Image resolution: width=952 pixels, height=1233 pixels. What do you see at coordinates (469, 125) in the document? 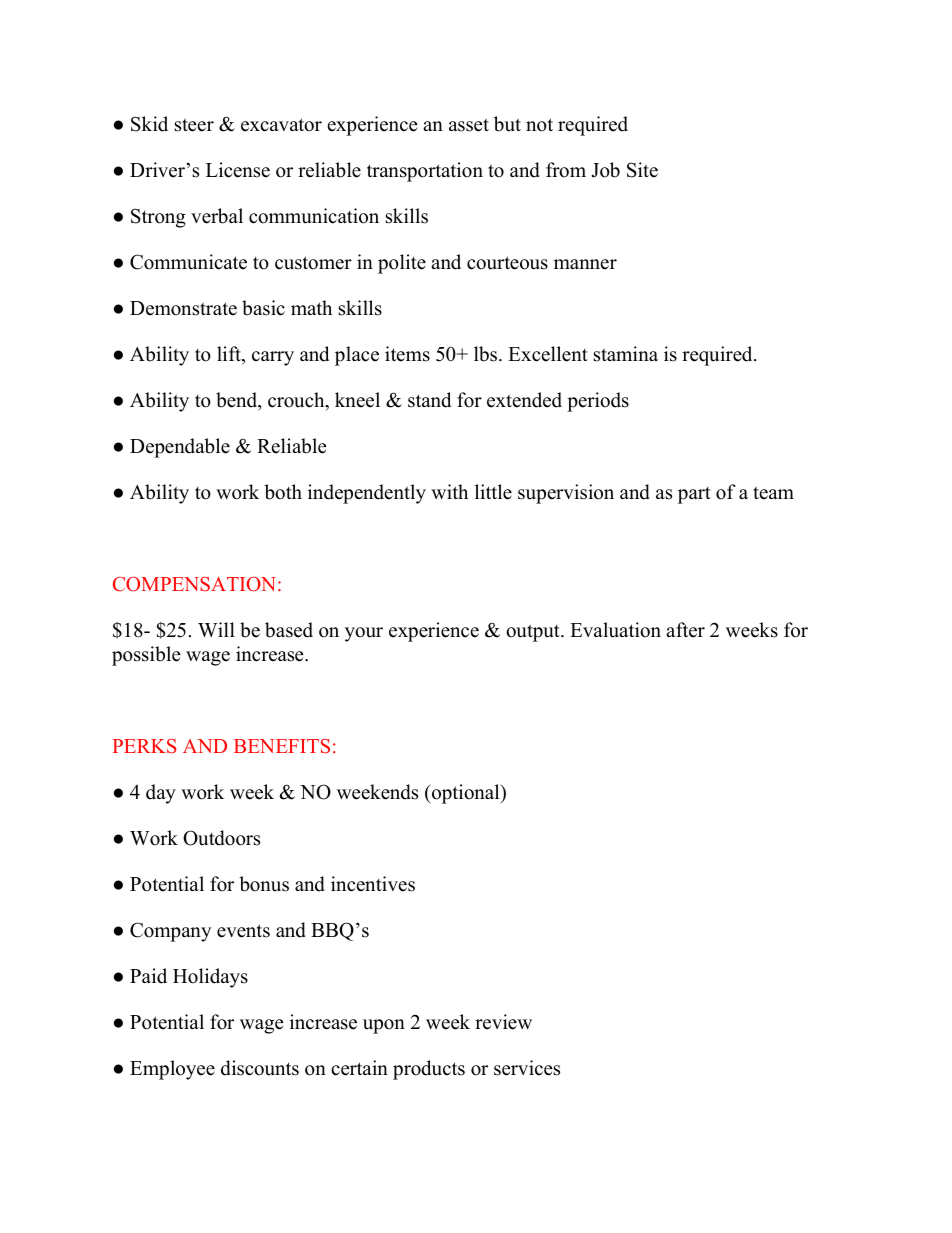
I see `asset` at bounding box center [469, 125].
